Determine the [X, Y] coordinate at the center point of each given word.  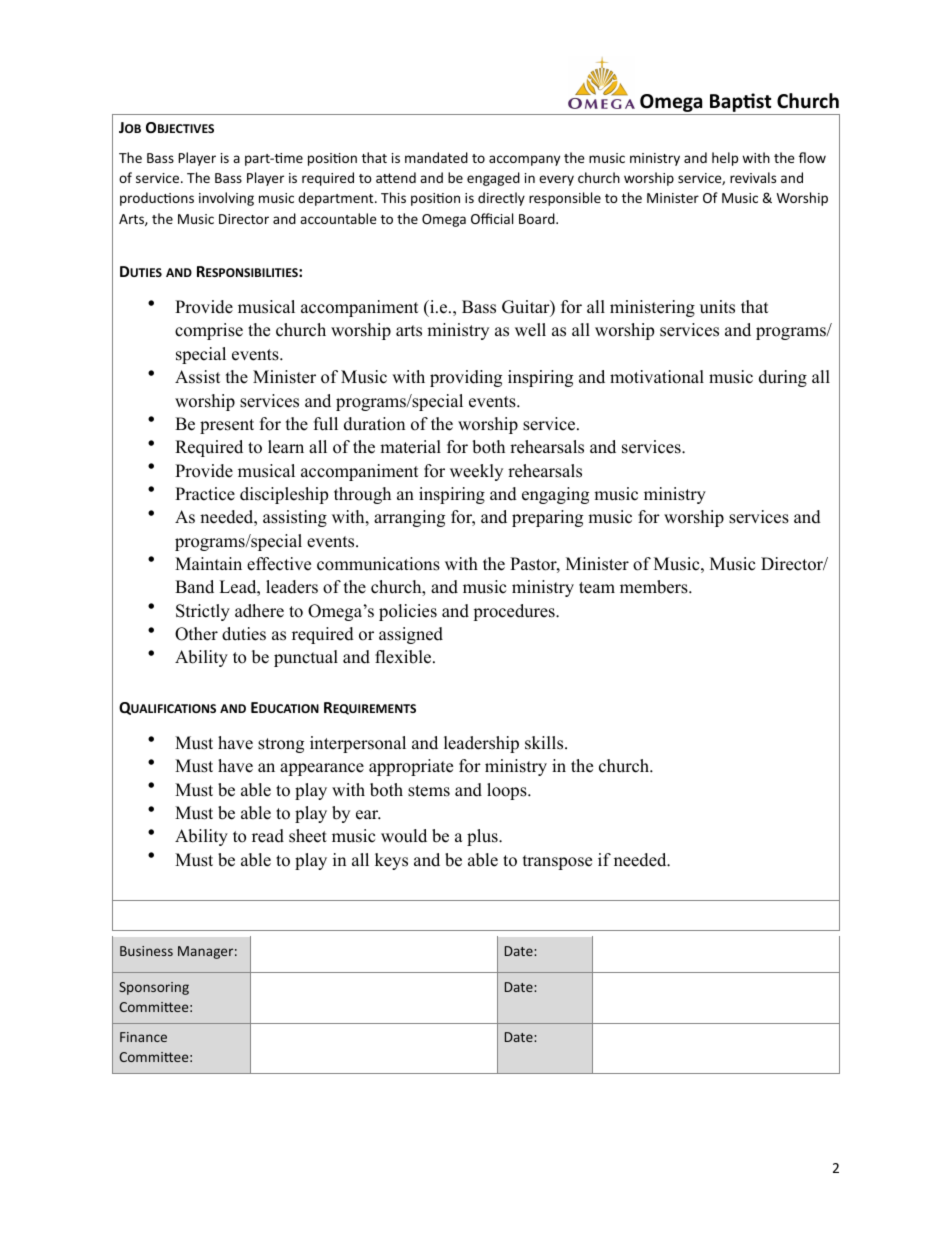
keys [391, 861]
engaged [493, 179]
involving [226, 199]
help [725, 159]
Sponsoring [154, 988]
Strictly [203, 612]
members [655, 587]
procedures [515, 612]
